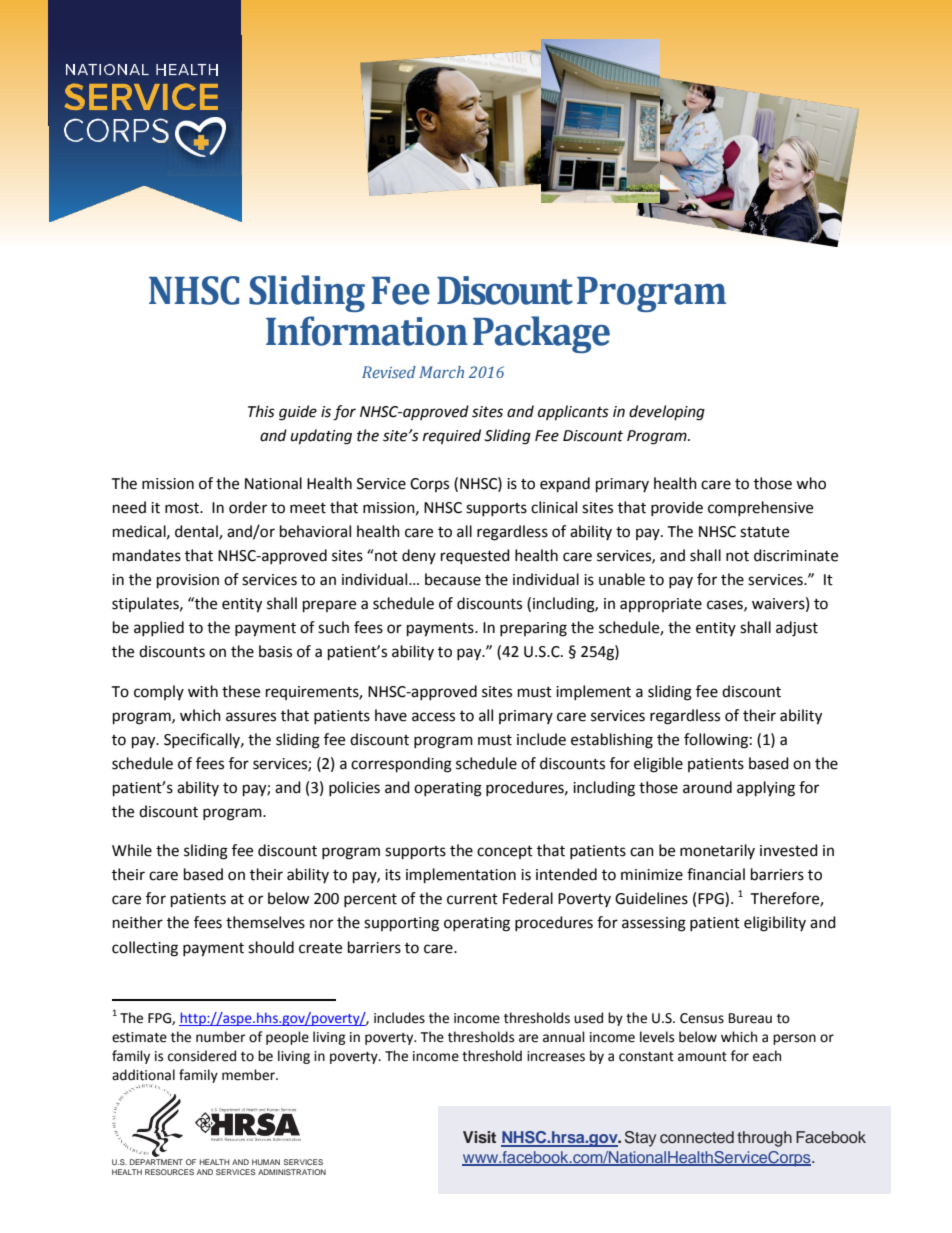 The width and height of the page is (952, 1233). What do you see at coordinates (401, 765) in the page?
I see `corresponding` at bounding box center [401, 765].
